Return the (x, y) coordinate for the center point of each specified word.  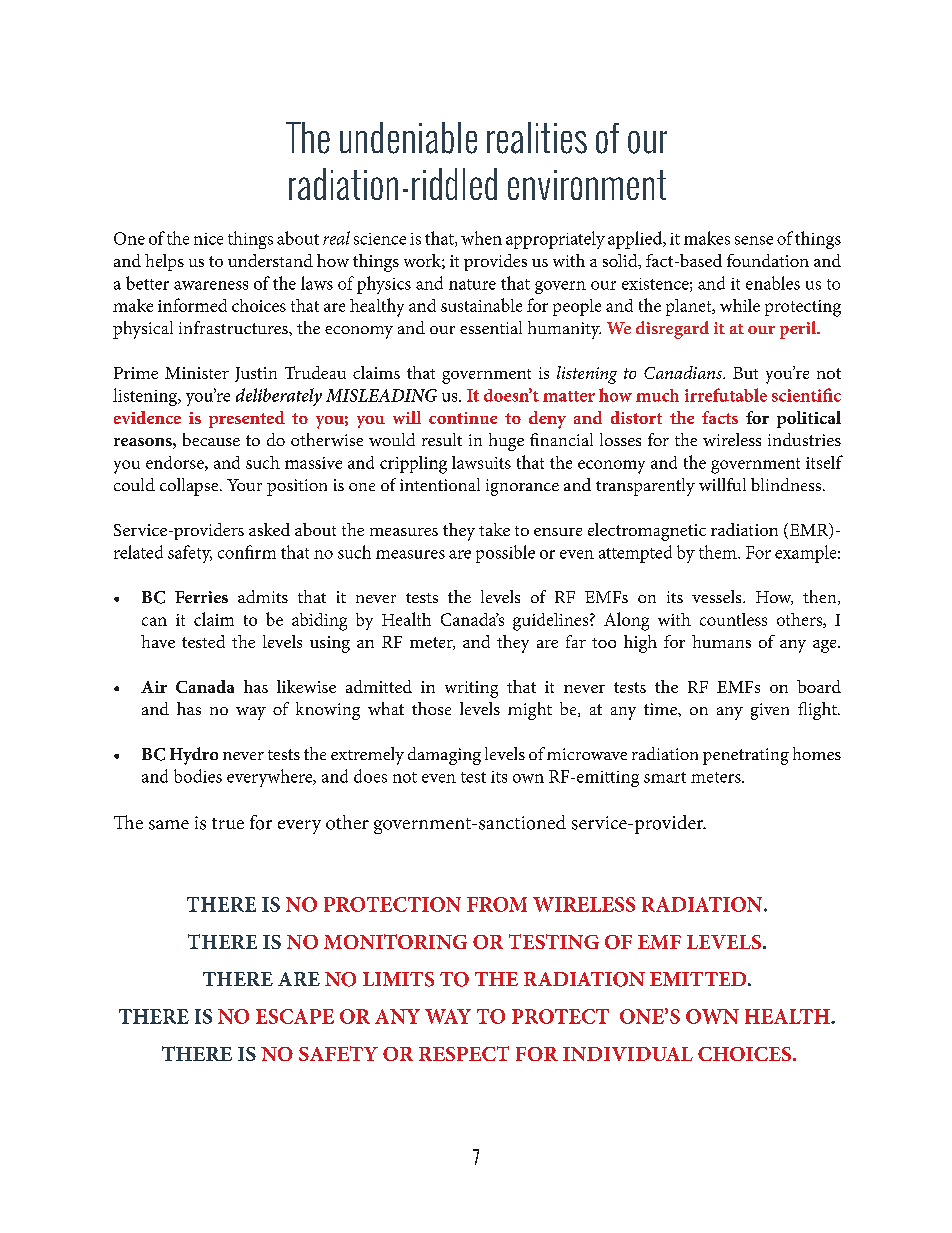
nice (208, 239)
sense (754, 240)
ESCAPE (295, 1016)
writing (471, 689)
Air (154, 687)
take (494, 529)
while (740, 305)
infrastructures (234, 327)
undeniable (408, 138)
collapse (190, 487)
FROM (497, 904)
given (770, 711)
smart (665, 777)
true (228, 823)
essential (491, 327)
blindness (786, 484)
